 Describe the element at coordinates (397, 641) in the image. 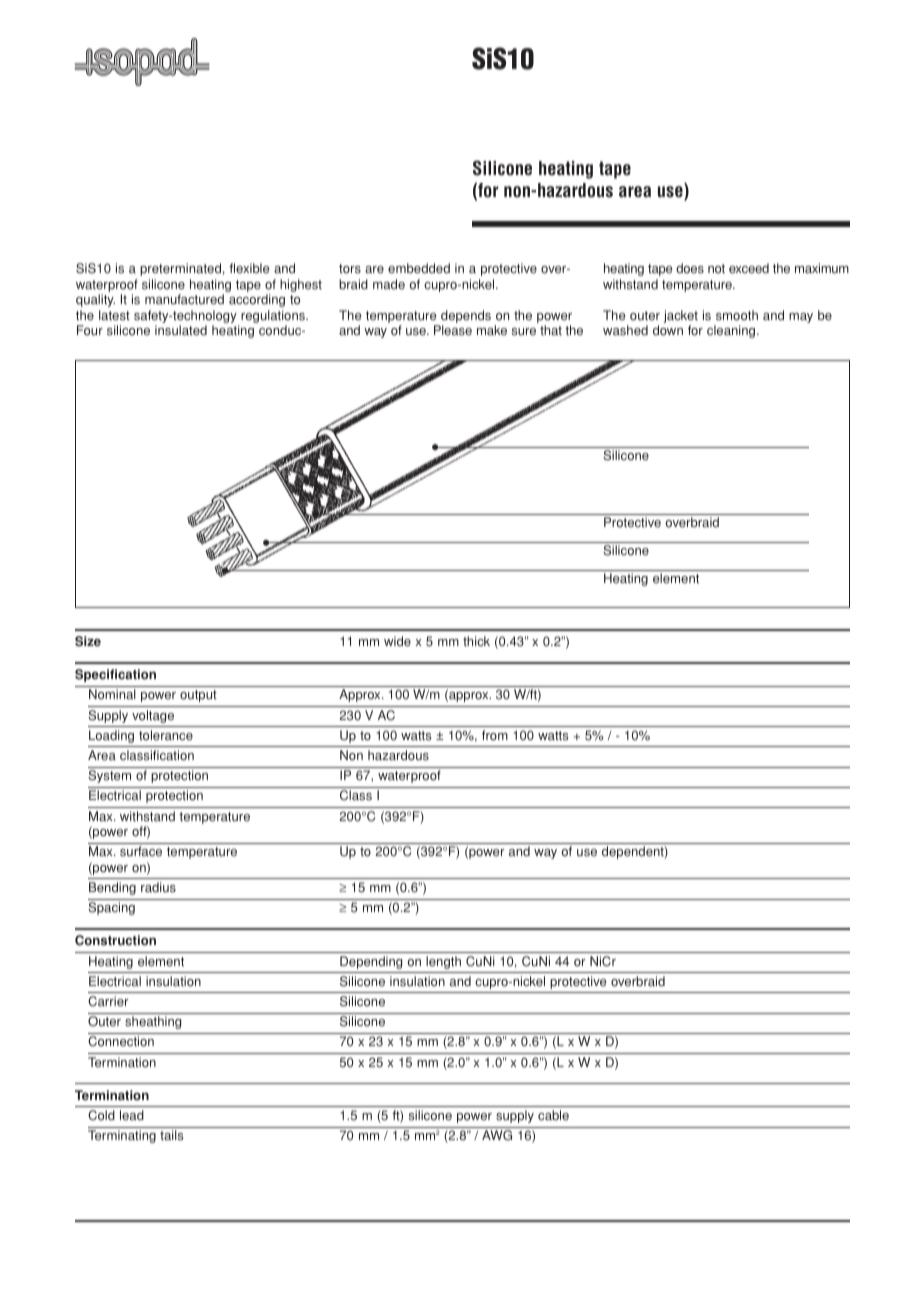

I see `wide` at that location.
